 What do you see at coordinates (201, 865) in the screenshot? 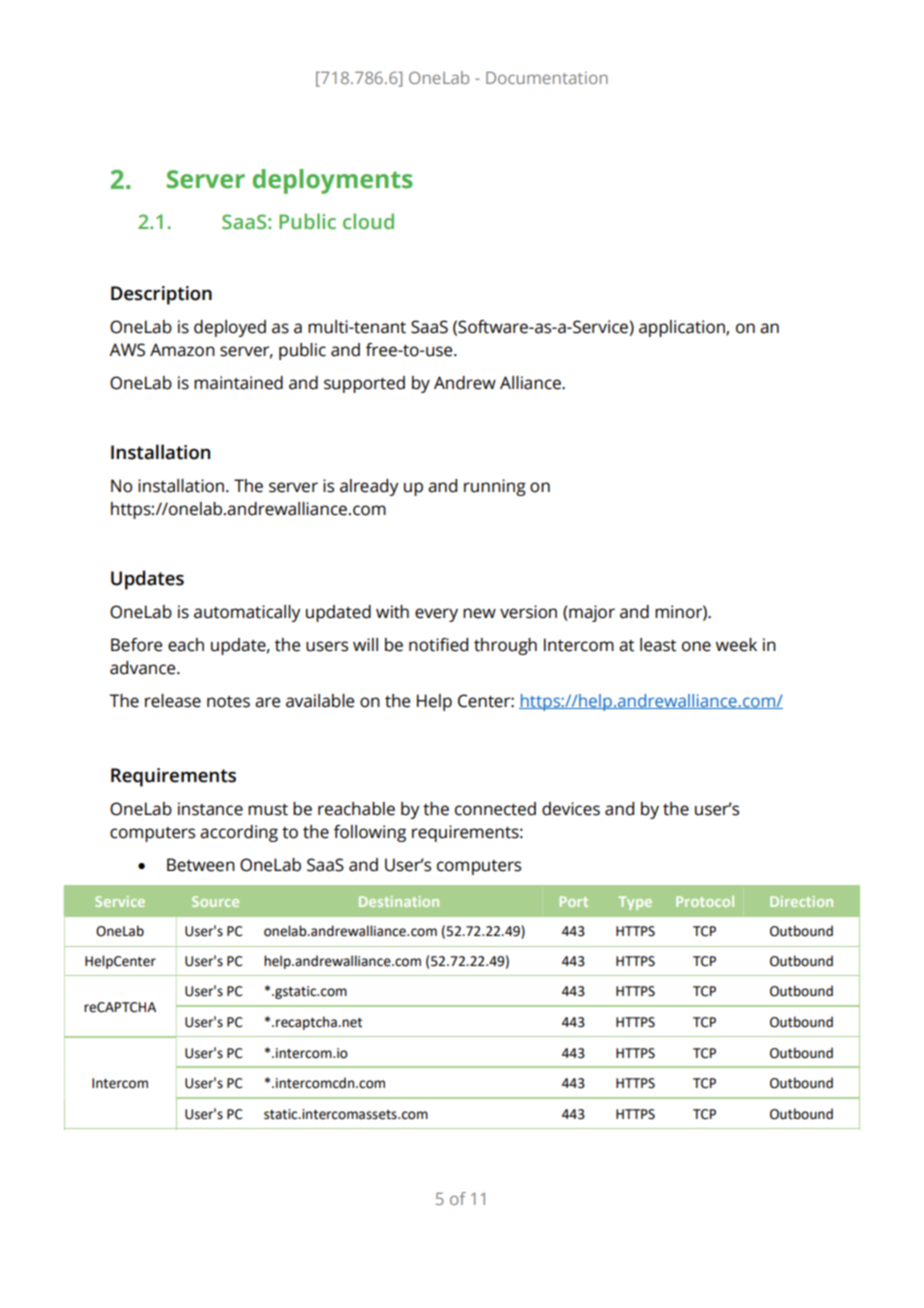
I see `Between` at bounding box center [201, 865].
